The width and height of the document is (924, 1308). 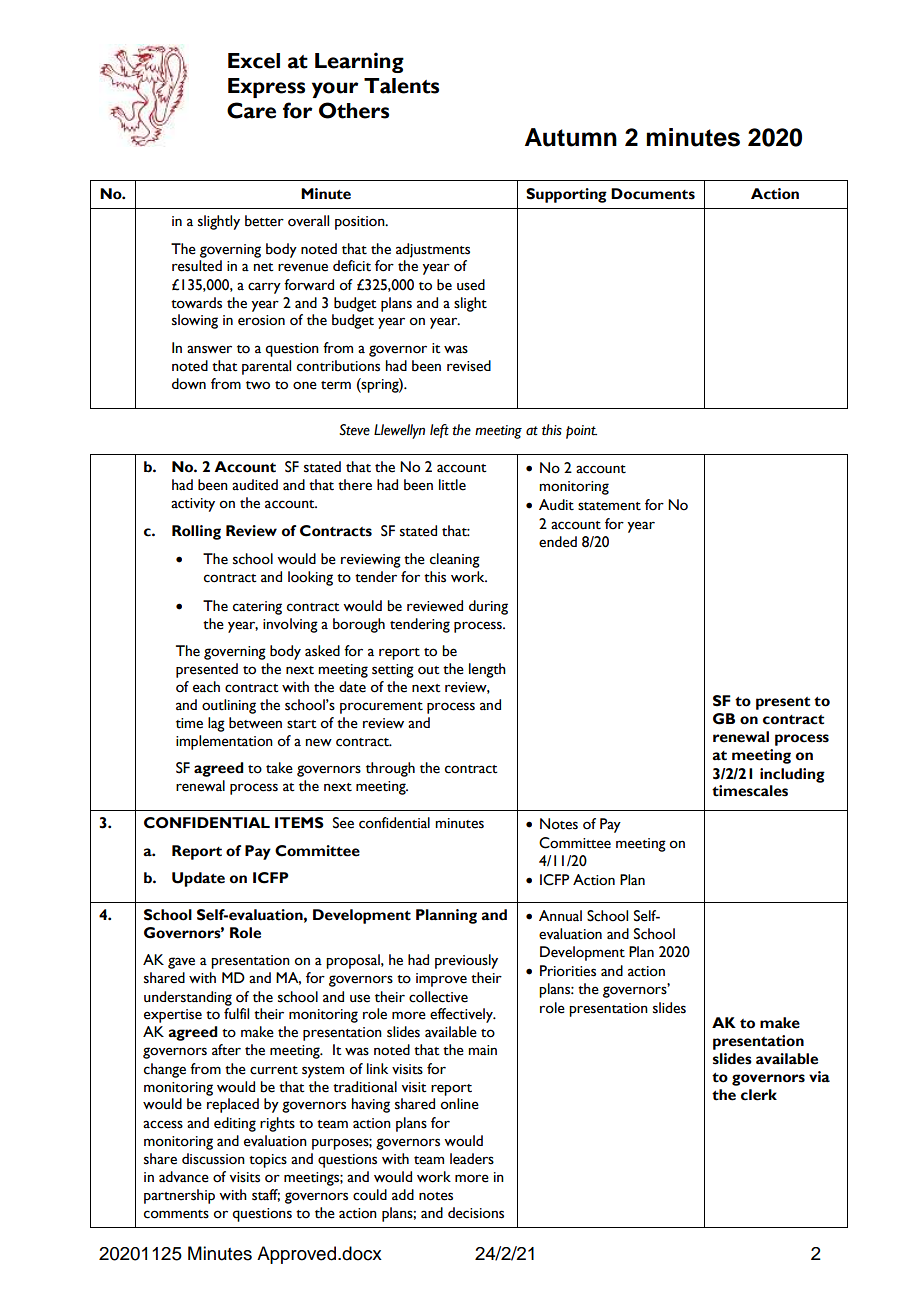 What do you see at coordinates (792, 775) in the document?
I see `including` at bounding box center [792, 775].
